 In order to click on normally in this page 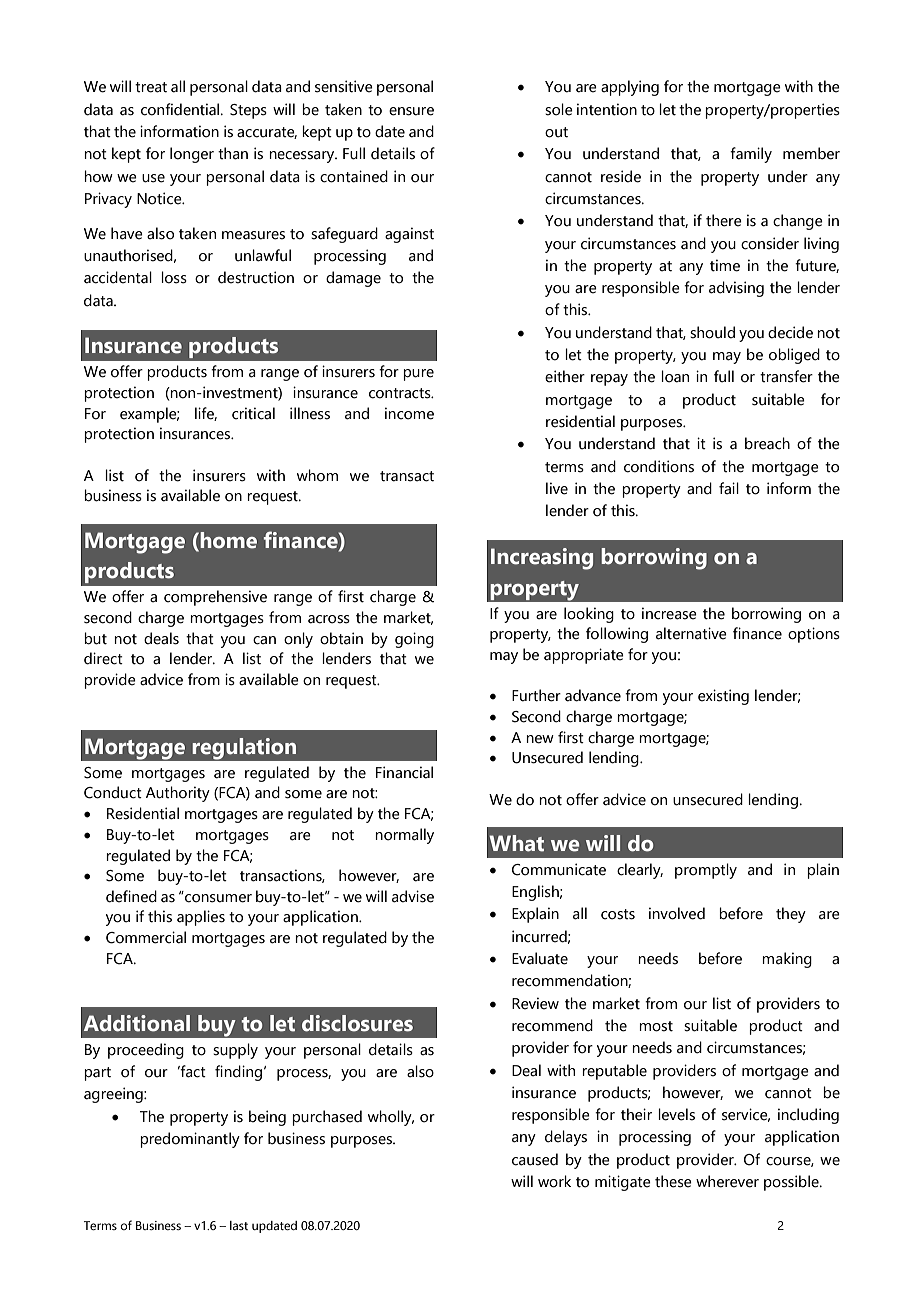, I will do `click(404, 836)`.
